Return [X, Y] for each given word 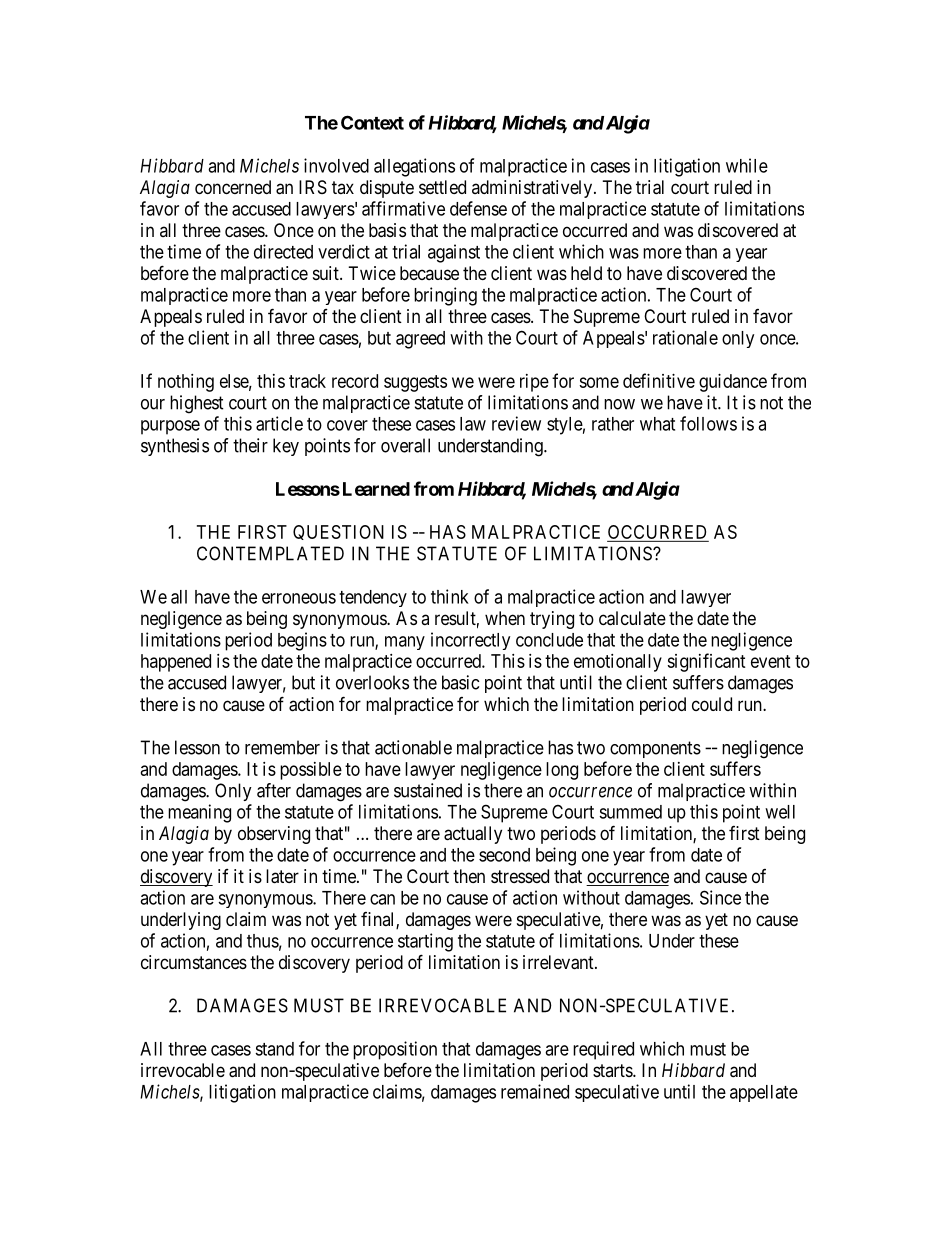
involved [336, 165]
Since [720, 897]
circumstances [194, 962]
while [747, 165]
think [450, 596]
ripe [534, 383]
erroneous [299, 598]
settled [442, 187]
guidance [733, 383]
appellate [764, 1093]
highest [197, 404]
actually [473, 835]
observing [274, 835]
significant [706, 662]
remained [535, 1091]
